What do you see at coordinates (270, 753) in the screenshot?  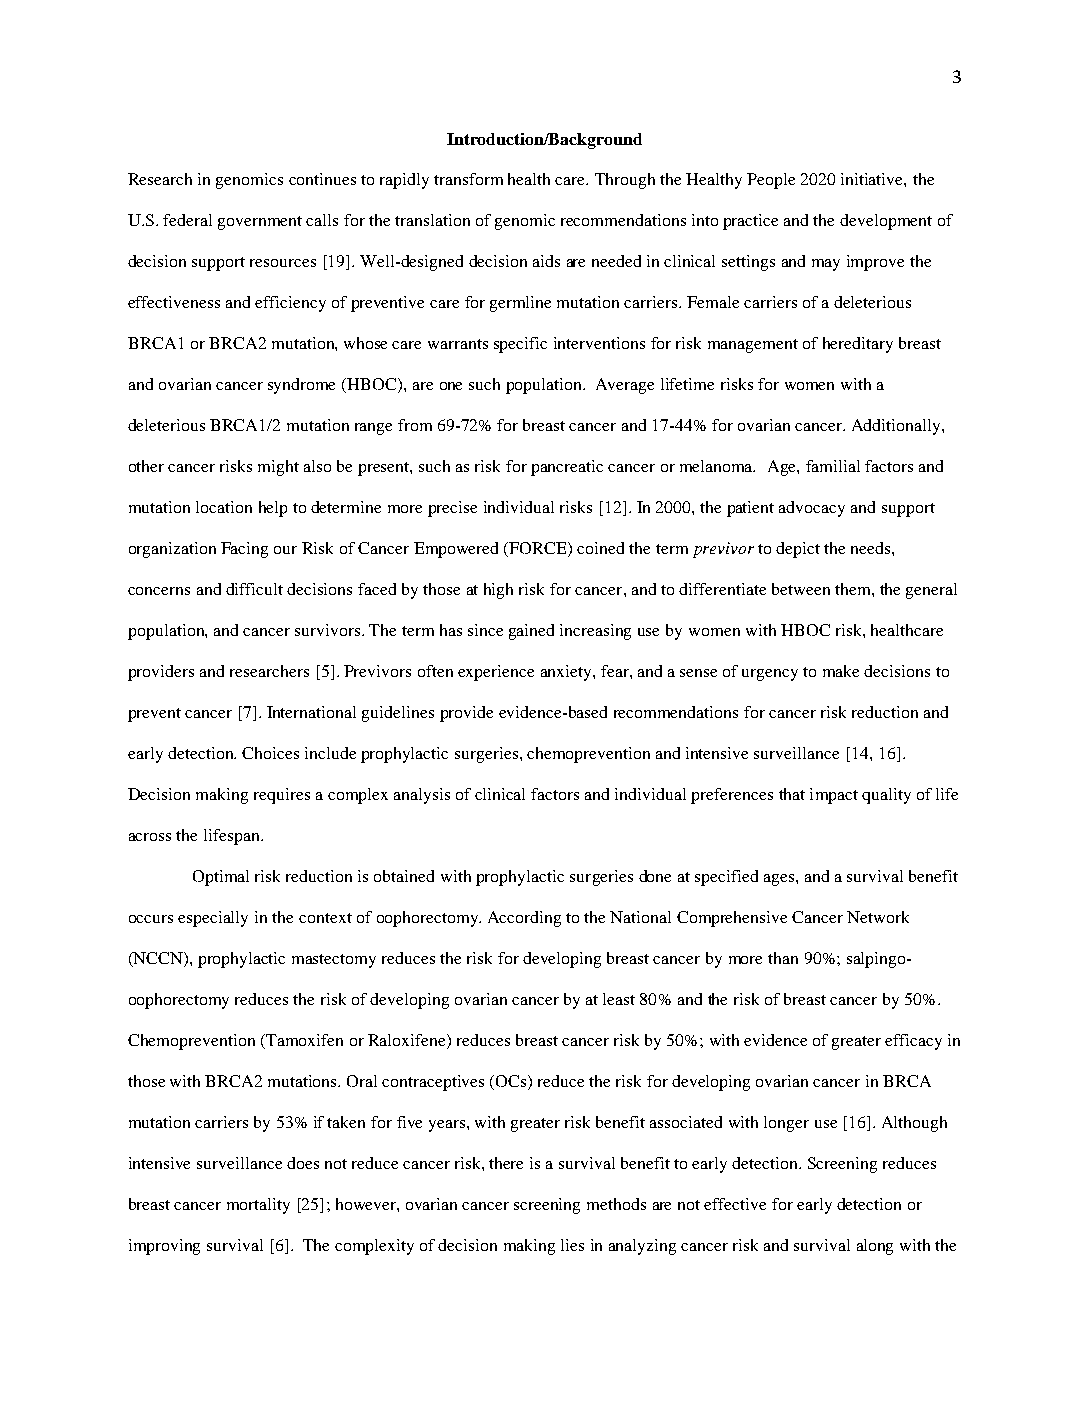 I see `Choices` at bounding box center [270, 753].
